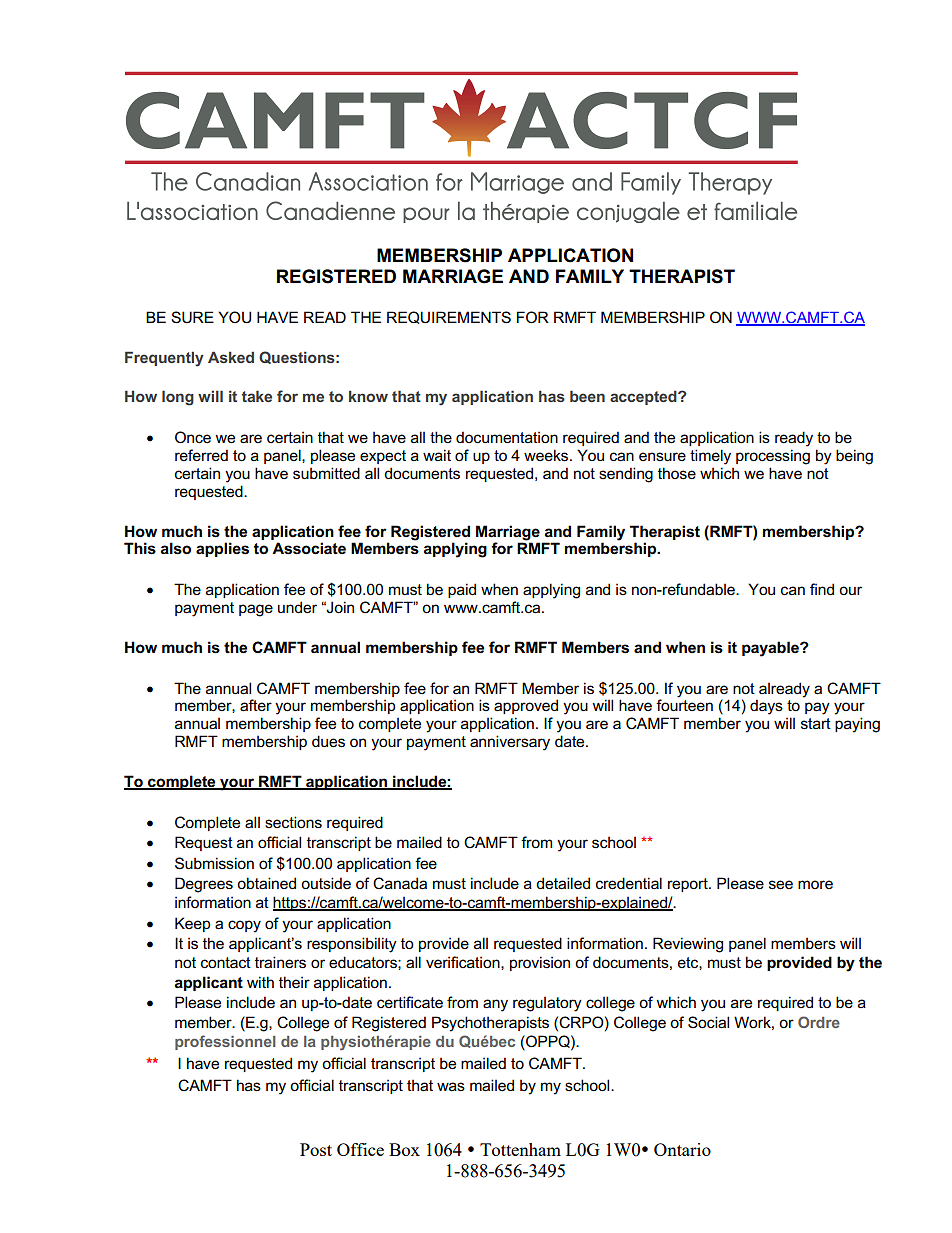 Image resolution: width=952 pixels, height=1233 pixels. Describe the element at coordinates (231, 357) in the document. I see `Asked` at that location.
